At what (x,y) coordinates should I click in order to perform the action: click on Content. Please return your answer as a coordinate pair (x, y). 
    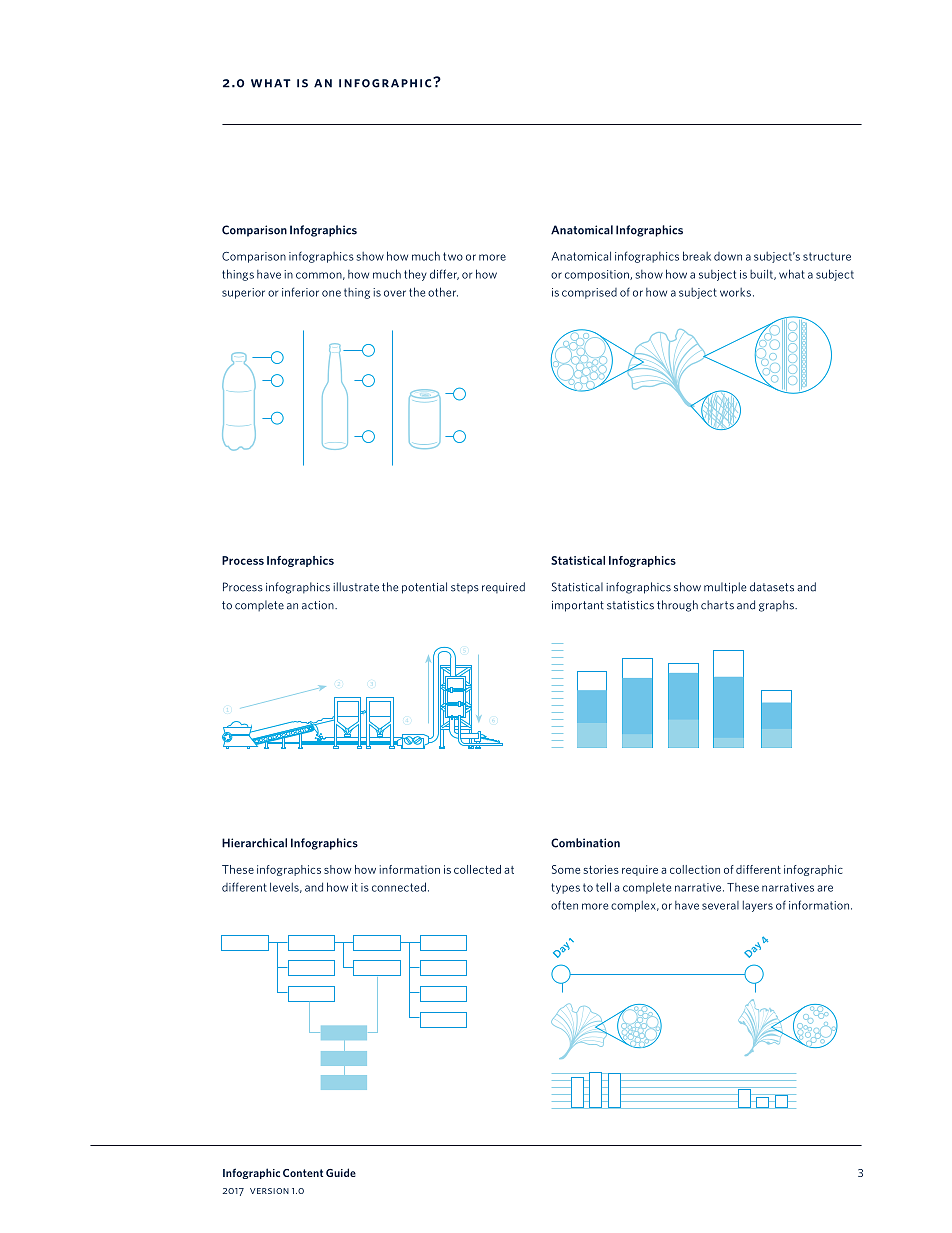
    Looking at the image, I should click on (303, 1173).
